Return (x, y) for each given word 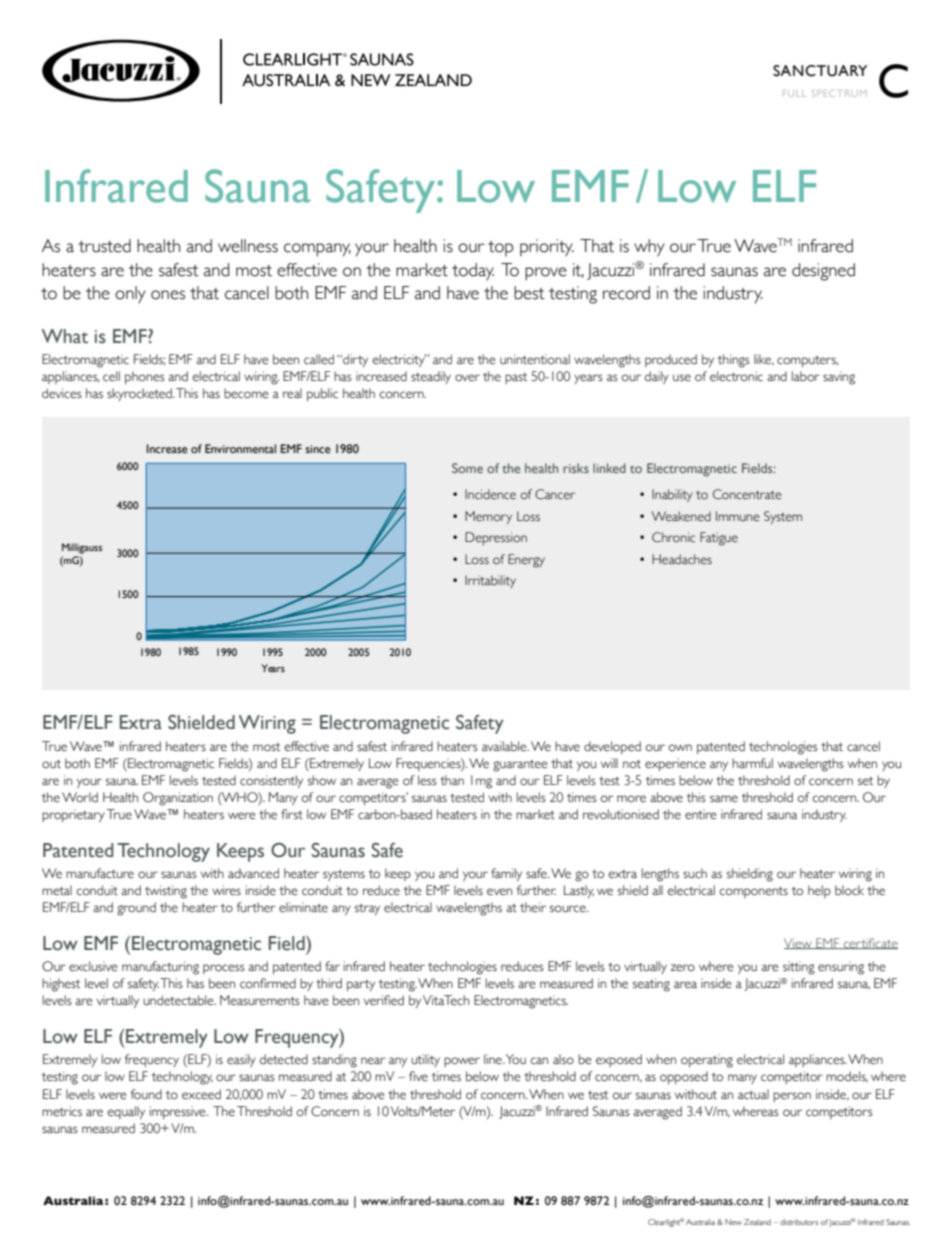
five (418, 1076)
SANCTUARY (820, 71)
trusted (104, 246)
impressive (179, 1112)
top (500, 249)
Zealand (757, 1222)
